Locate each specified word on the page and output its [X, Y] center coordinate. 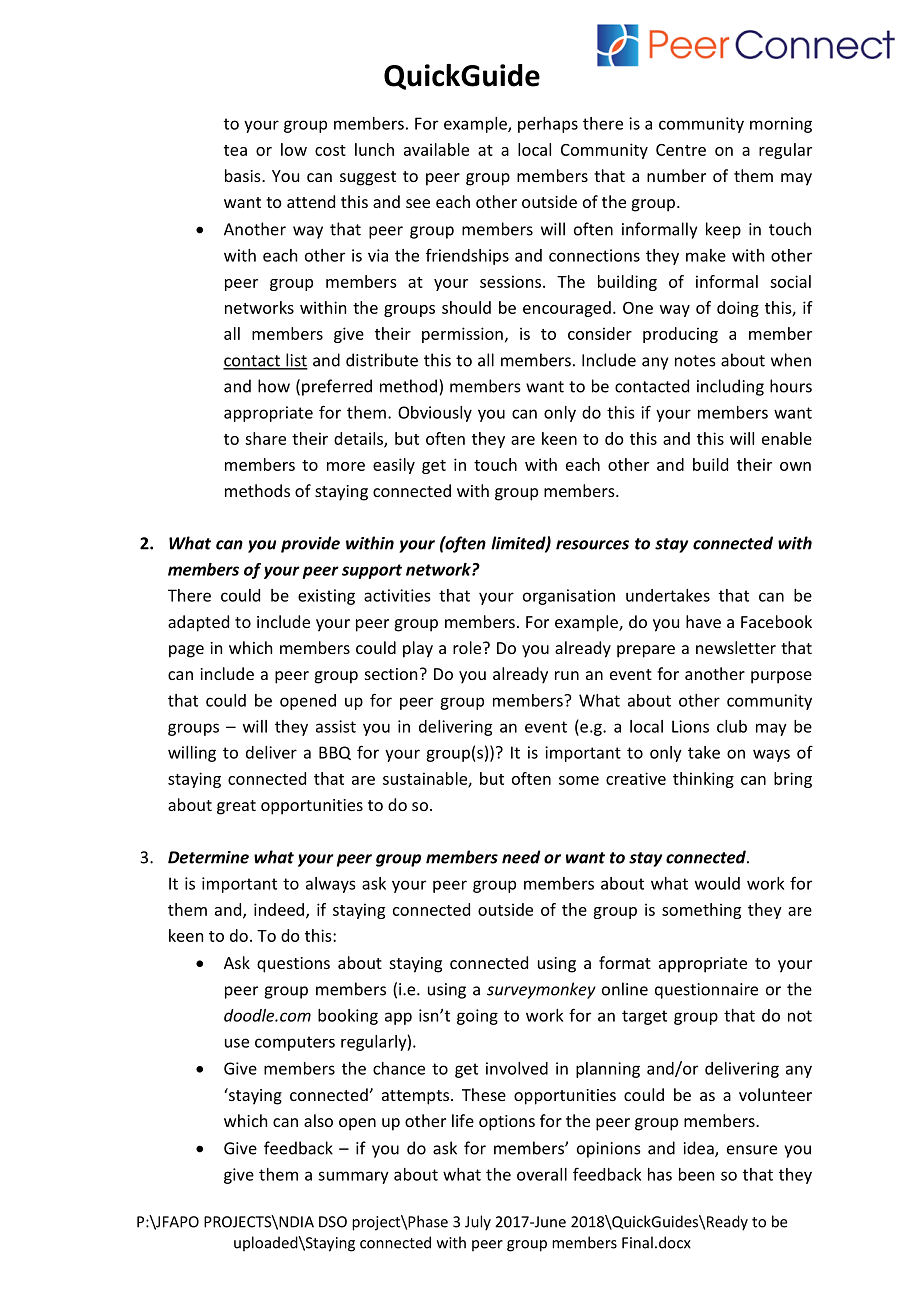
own [795, 466]
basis [244, 175]
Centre [681, 150]
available [436, 149]
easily [394, 466]
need [521, 857]
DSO [333, 1222]
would [717, 883]
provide [310, 544]
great [236, 807]
